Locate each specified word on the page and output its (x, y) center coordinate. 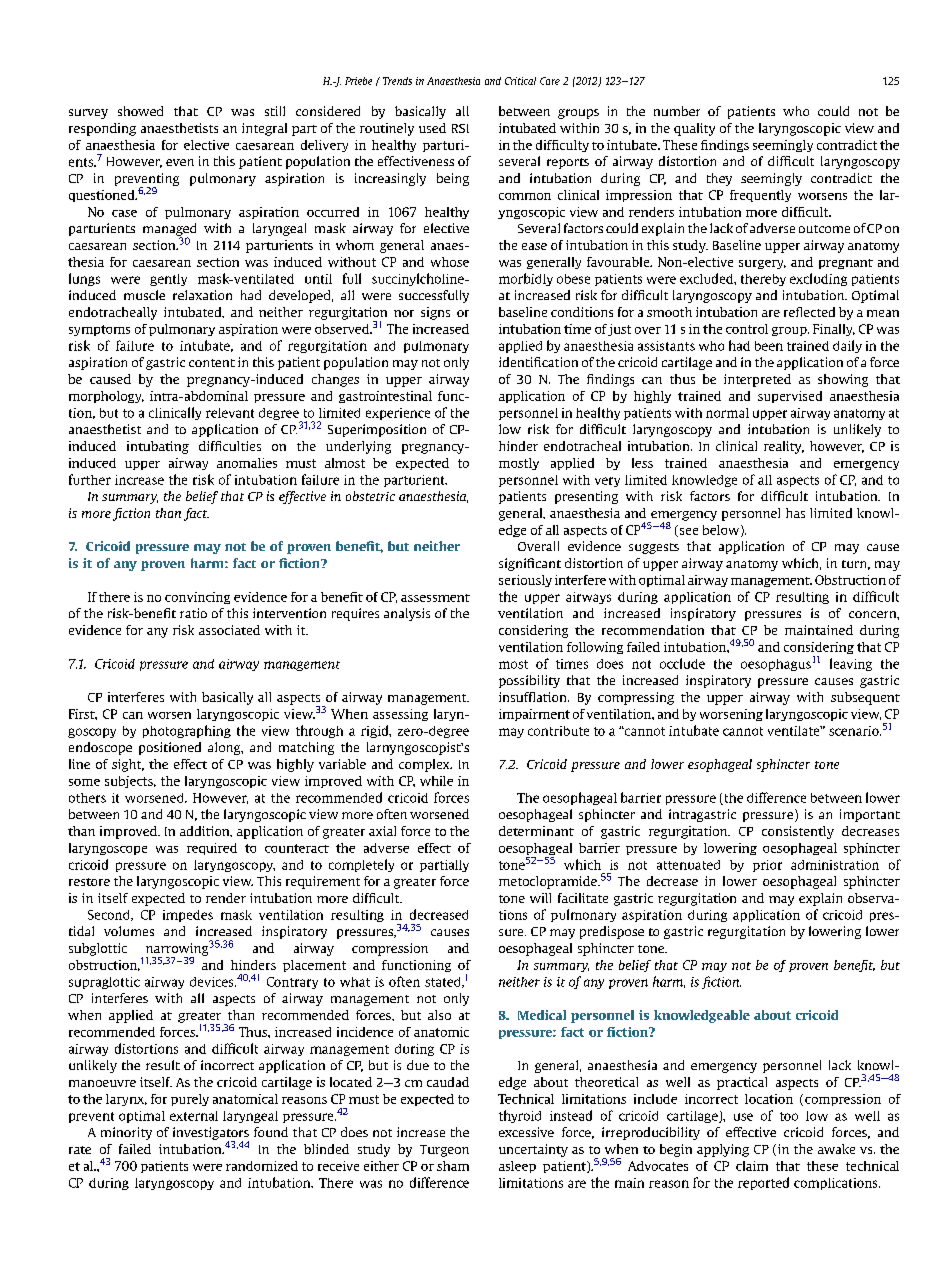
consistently (798, 832)
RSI (460, 128)
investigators (211, 1134)
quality (694, 129)
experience (398, 414)
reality (784, 447)
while (436, 781)
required (212, 849)
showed (140, 111)
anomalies (247, 463)
